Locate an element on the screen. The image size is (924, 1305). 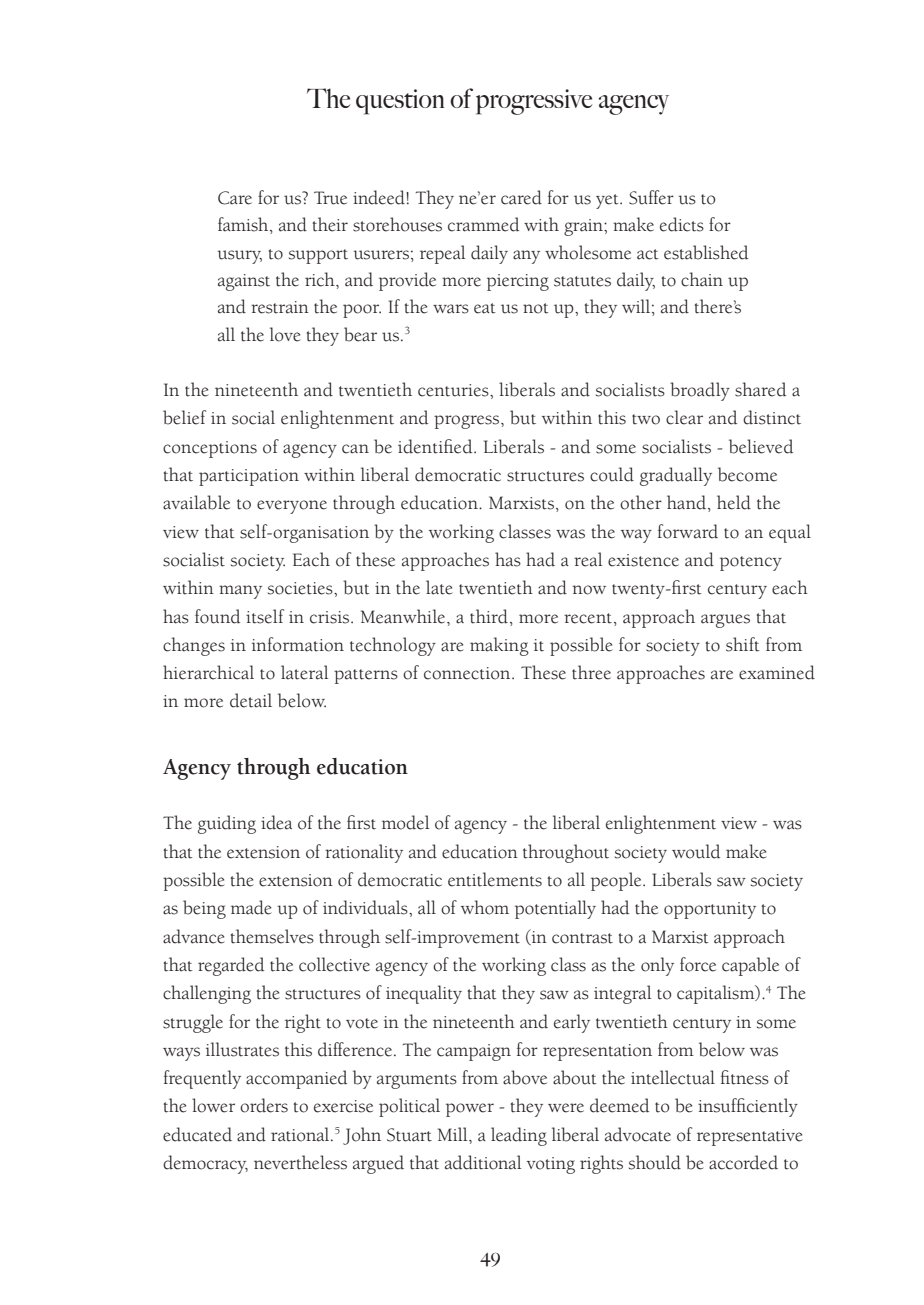
Suffer is located at coordinates (651, 197).
